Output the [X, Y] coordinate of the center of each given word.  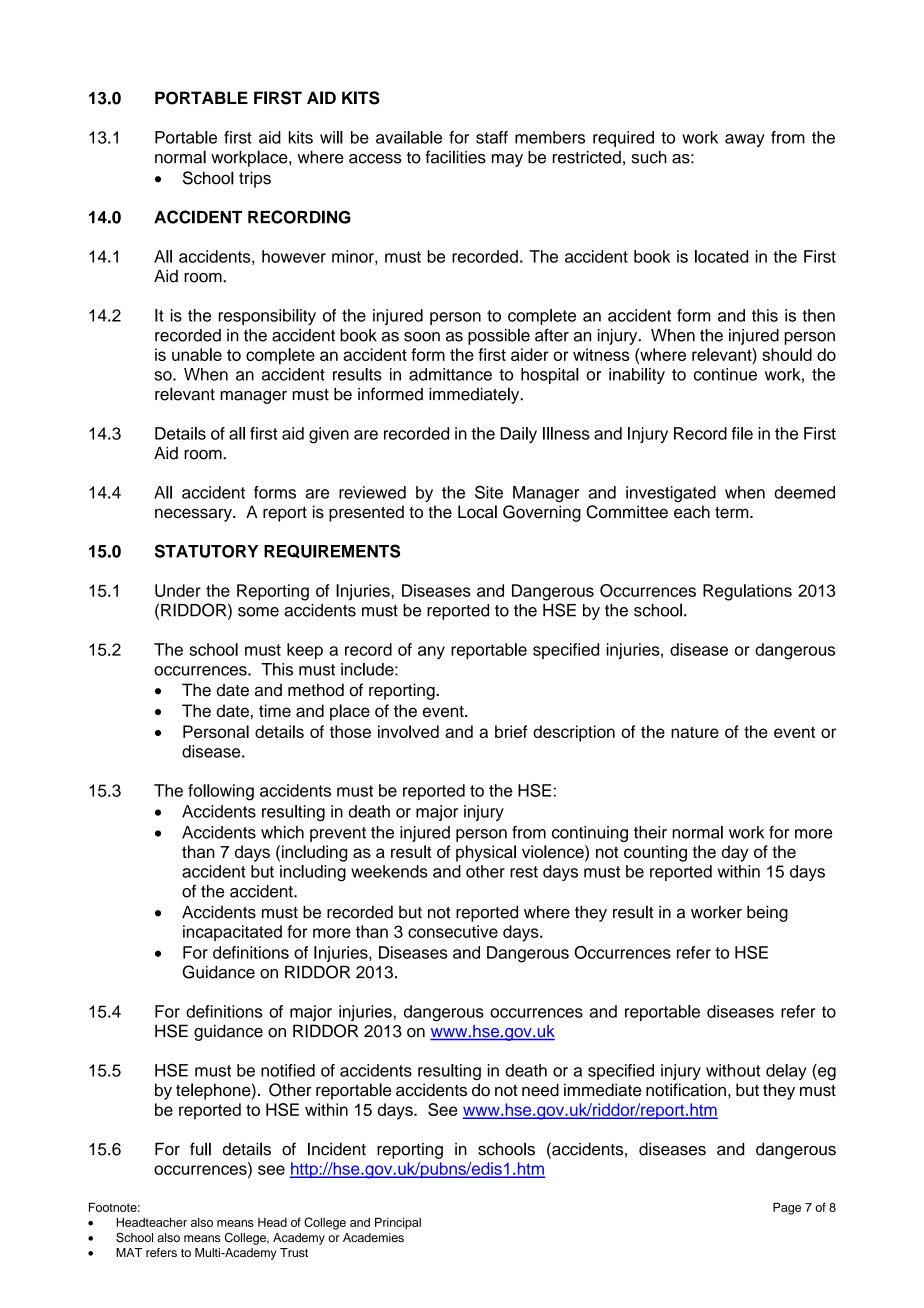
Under [178, 590]
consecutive [453, 931]
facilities [455, 157]
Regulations [747, 592]
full [200, 1149]
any [431, 653]
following [221, 792]
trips [255, 179]
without [733, 1070]
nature [695, 732]
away [745, 140]
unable [197, 354]
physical [486, 853]
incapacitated [232, 933]
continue [725, 374]
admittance [450, 374]
